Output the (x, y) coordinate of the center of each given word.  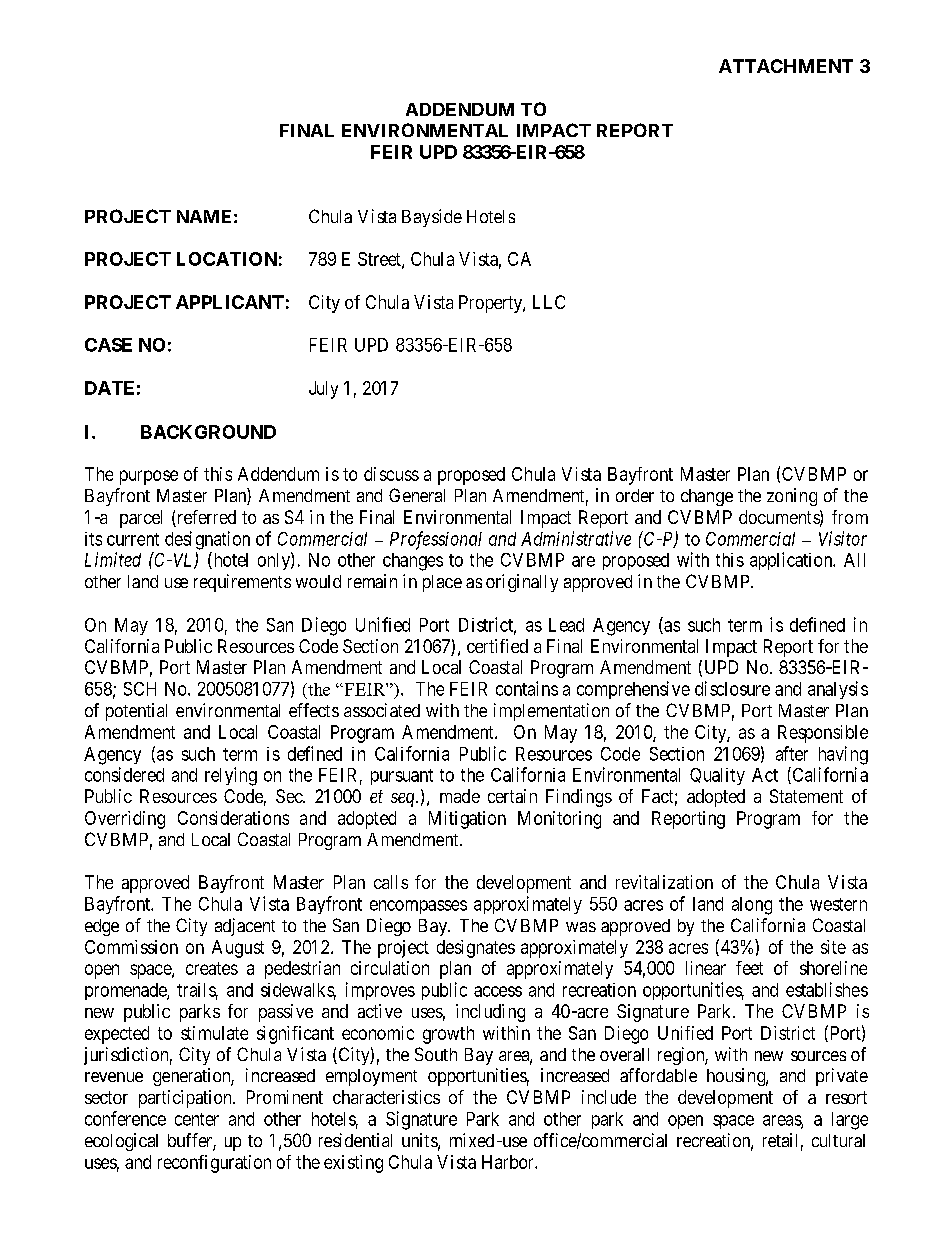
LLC (549, 302)
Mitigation (467, 820)
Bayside (432, 218)
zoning (792, 497)
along (752, 906)
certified (497, 646)
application (792, 561)
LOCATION (227, 259)
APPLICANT (230, 302)
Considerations (233, 818)
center (197, 1119)
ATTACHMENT (786, 66)
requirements (242, 583)
